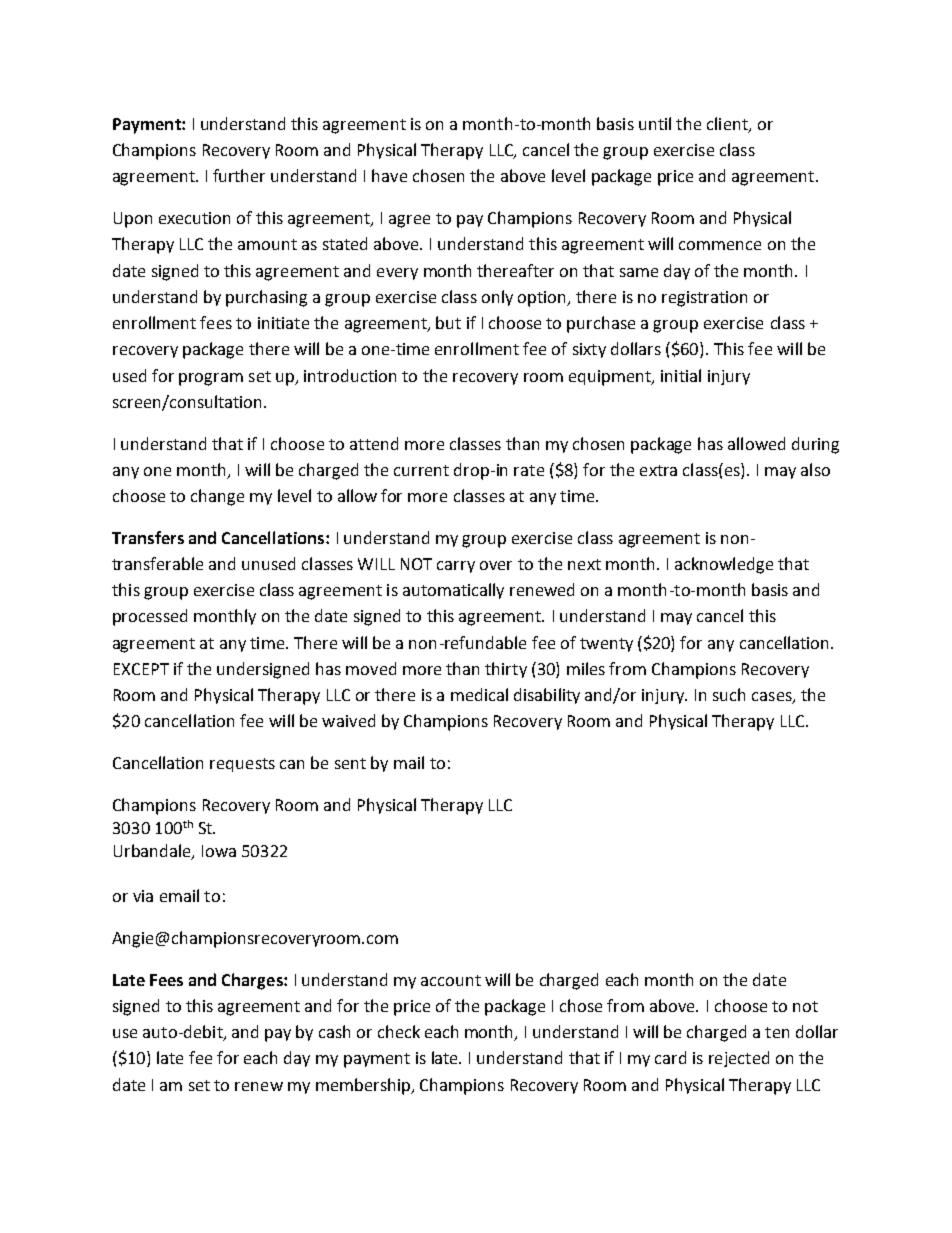  I want to click on Iowa, so click(219, 851).
